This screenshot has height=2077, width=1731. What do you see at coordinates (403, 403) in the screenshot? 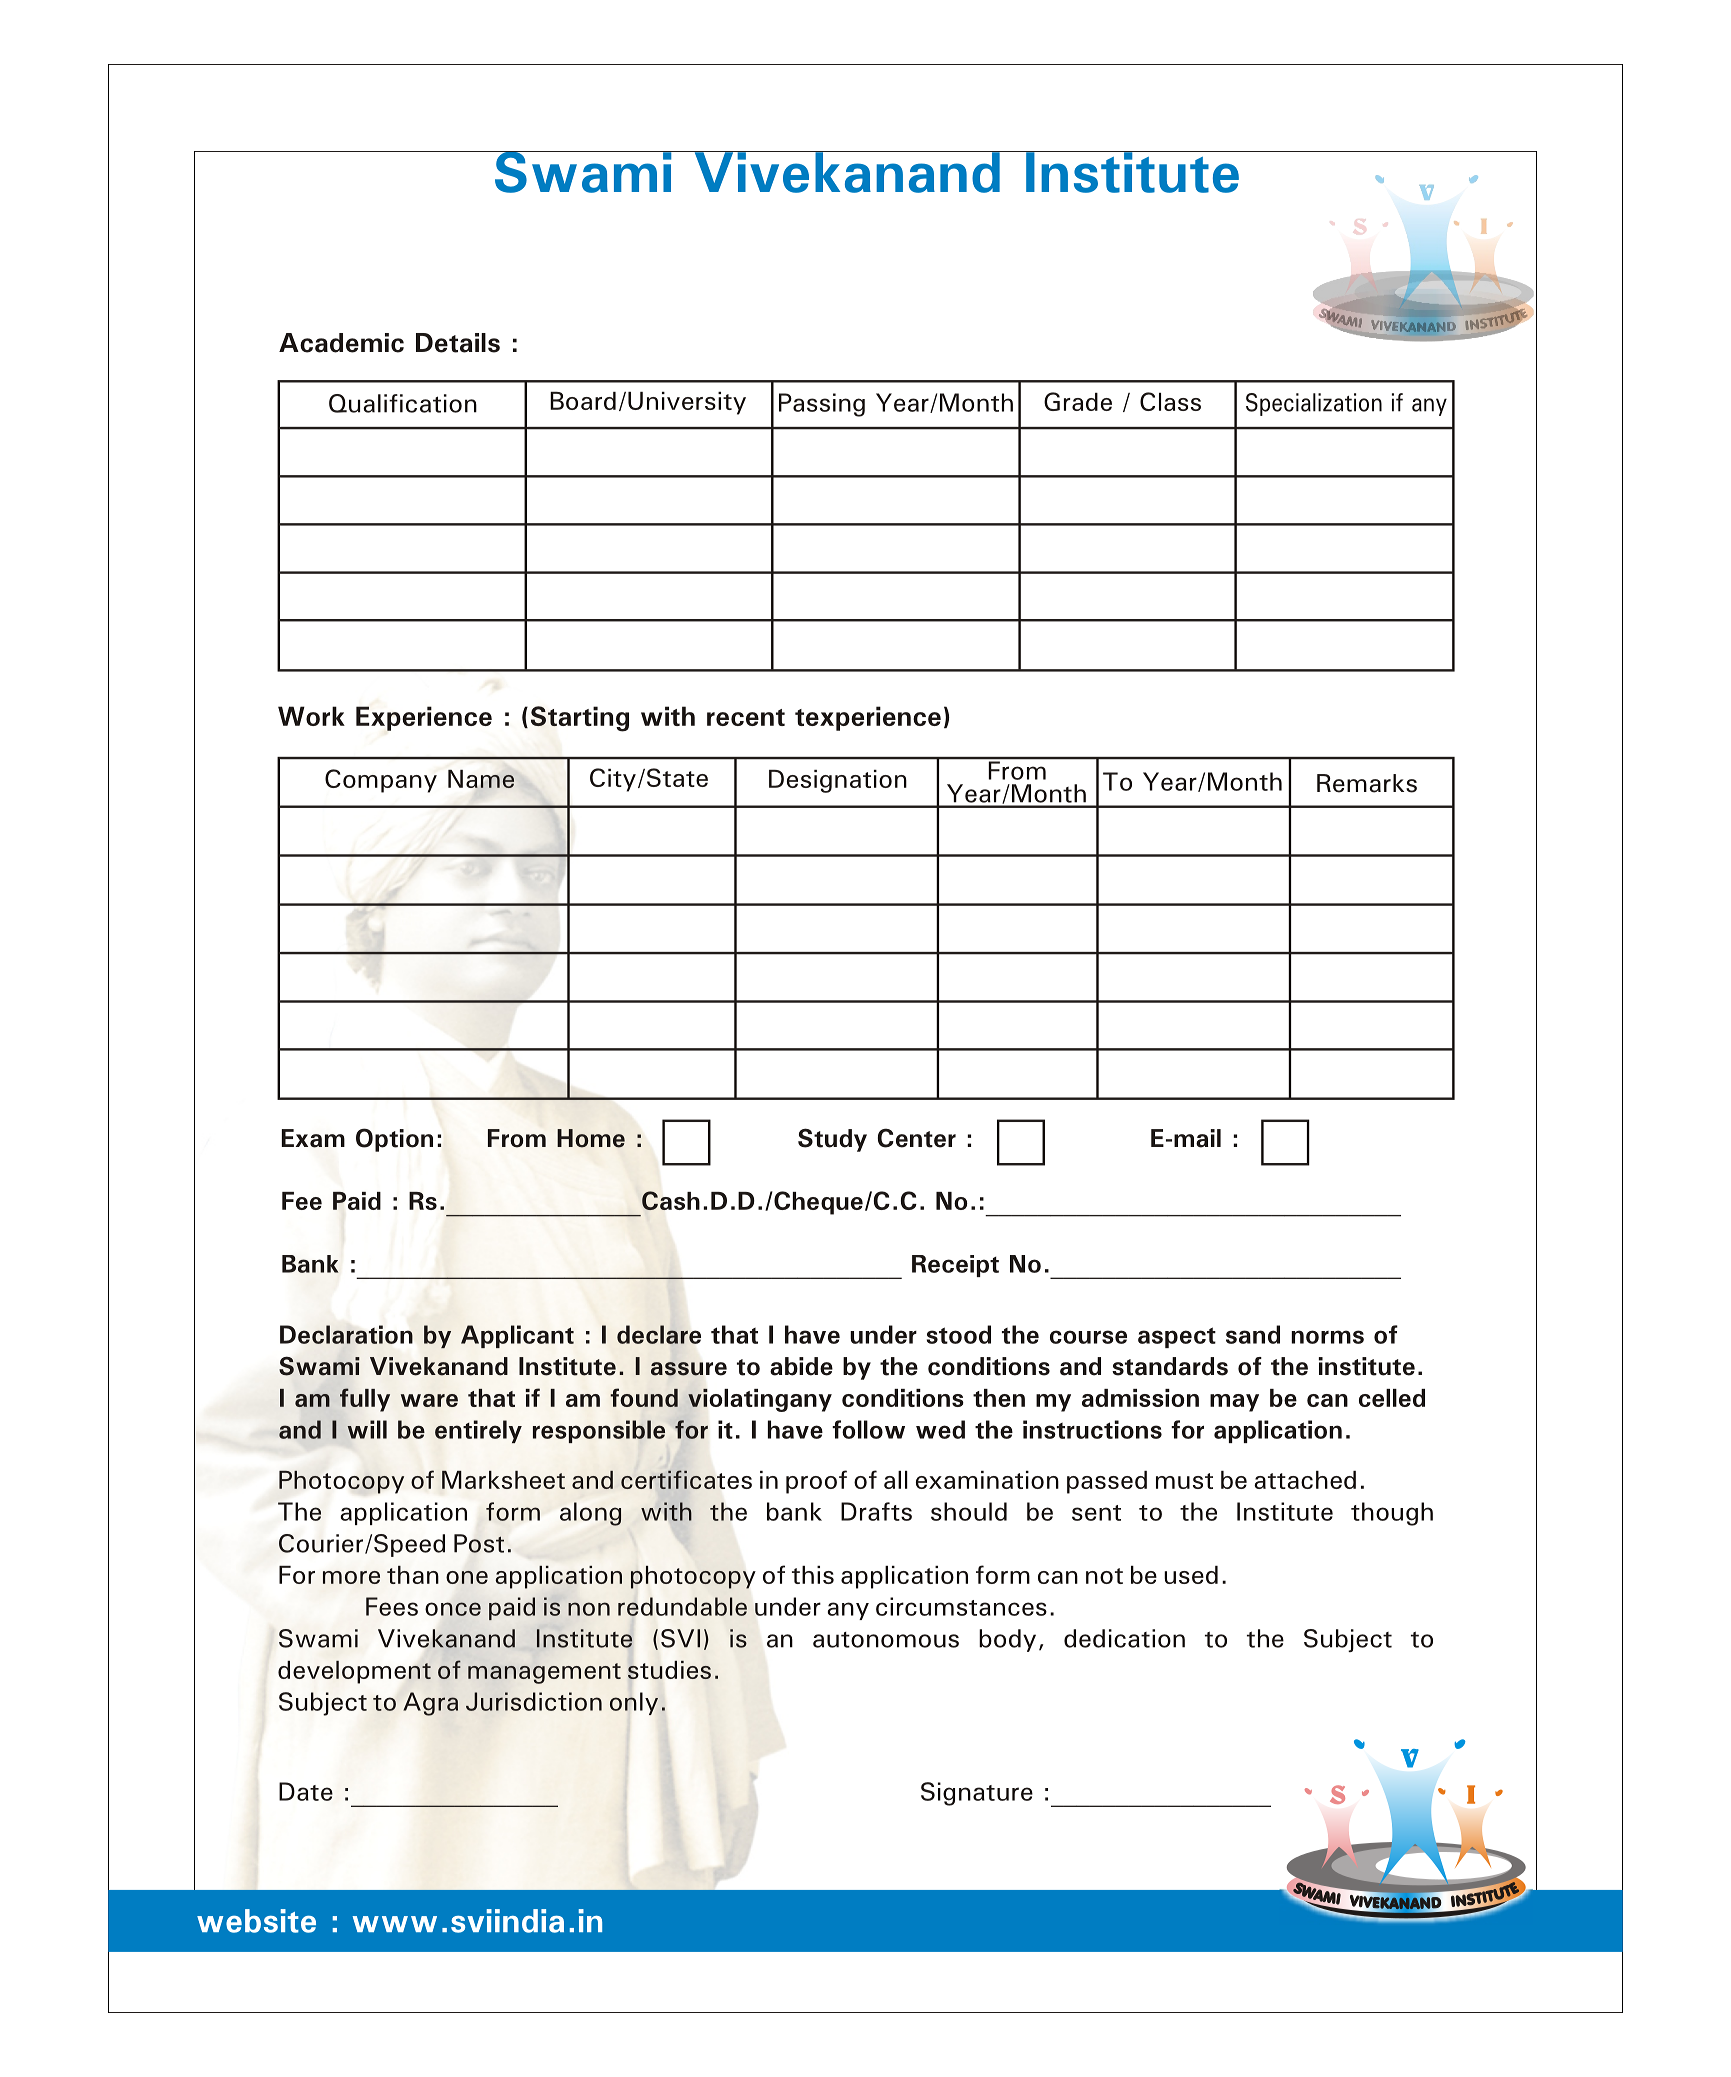
I see `Qualification` at bounding box center [403, 403].
